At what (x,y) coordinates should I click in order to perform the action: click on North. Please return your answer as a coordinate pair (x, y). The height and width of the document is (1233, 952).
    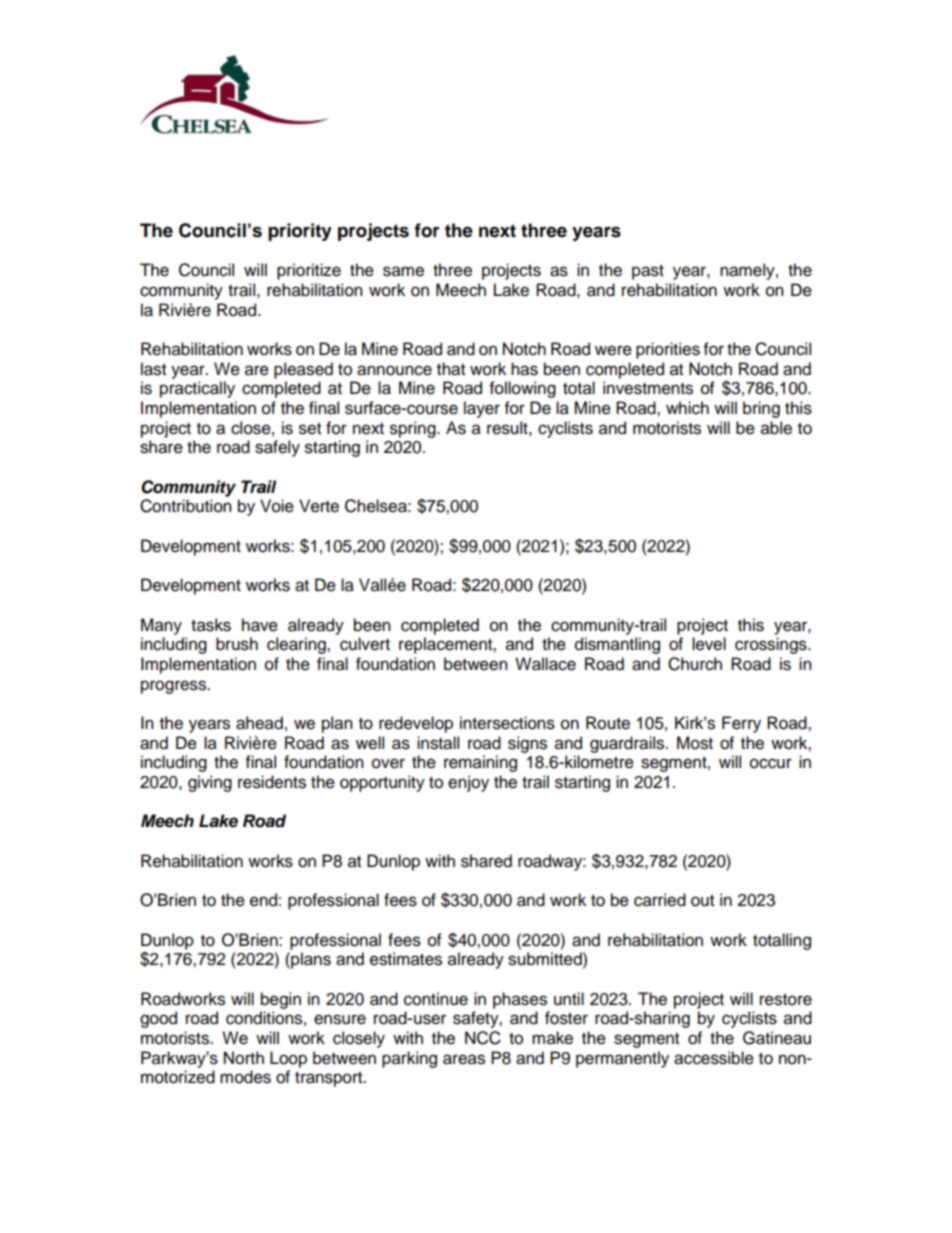
    Looking at the image, I should click on (244, 1058).
